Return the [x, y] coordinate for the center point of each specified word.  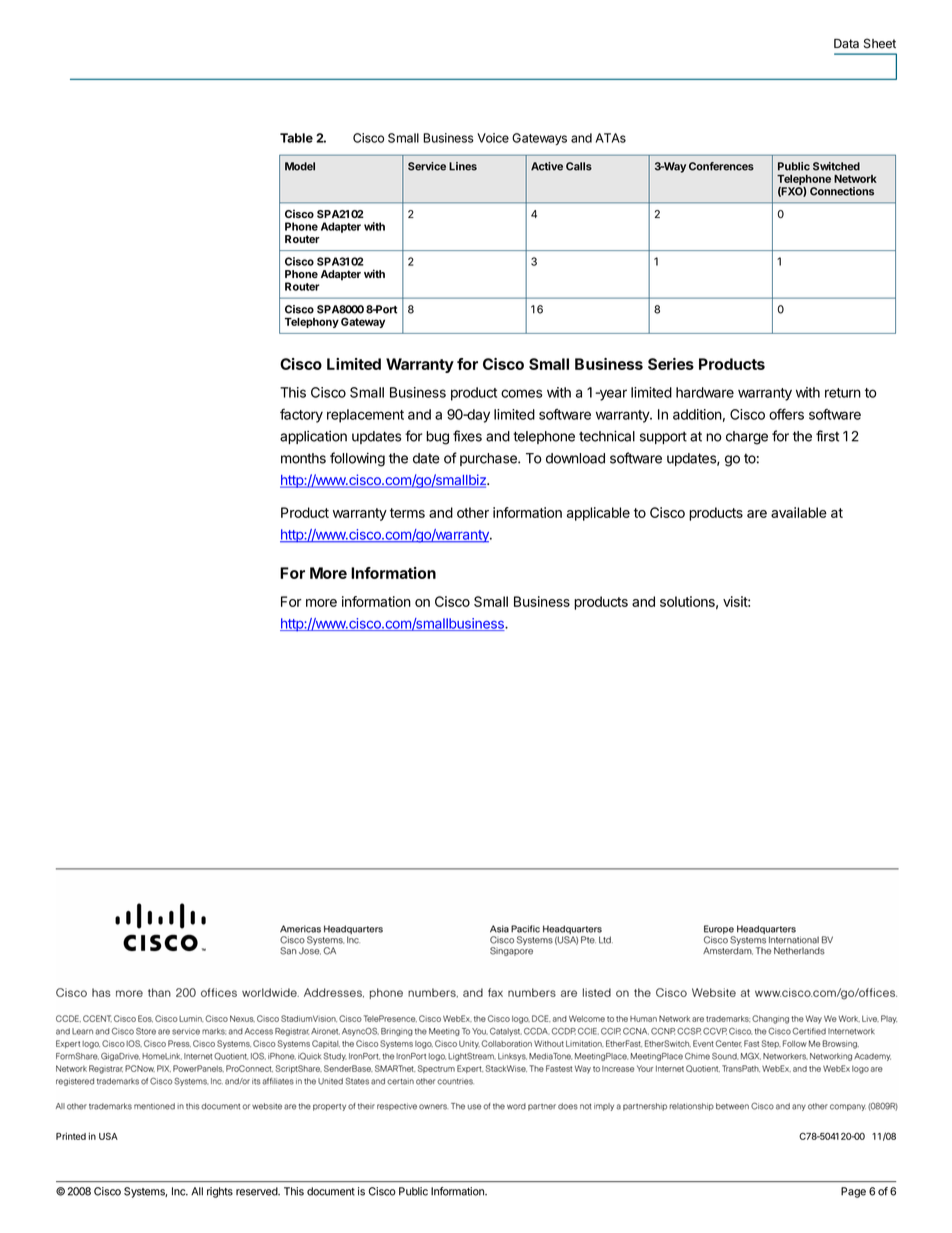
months [303, 458]
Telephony [312, 323]
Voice [493, 138]
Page [853, 1192]
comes [521, 393]
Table [296, 138]
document [331, 1191]
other [473, 512]
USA [108, 1136]
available [799, 512]
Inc [180, 1191]
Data [846, 44]
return [843, 393]
